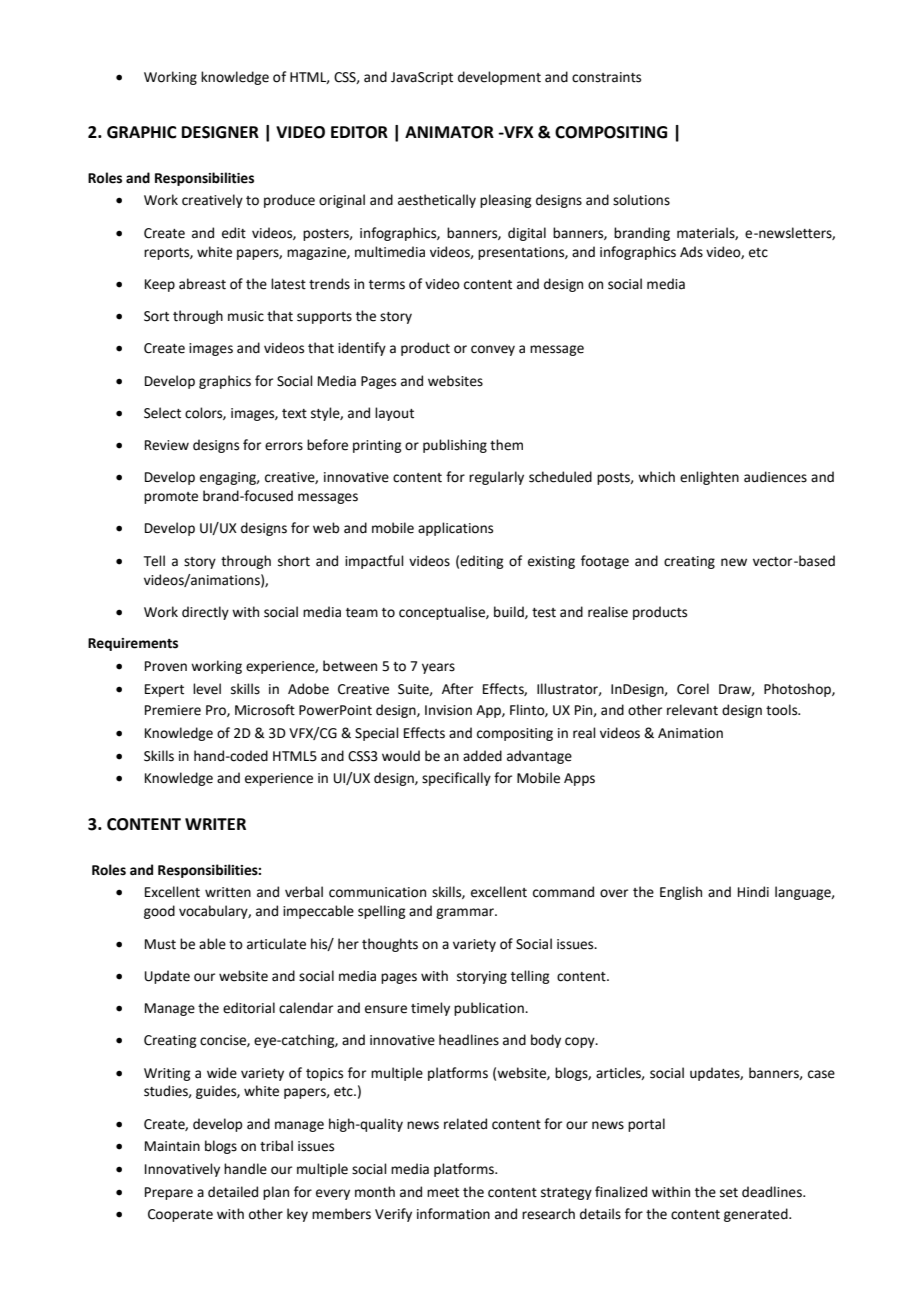 This image has height=1308, width=924. Describe the element at coordinates (693, 689) in the image. I see `Corel` at that location.
